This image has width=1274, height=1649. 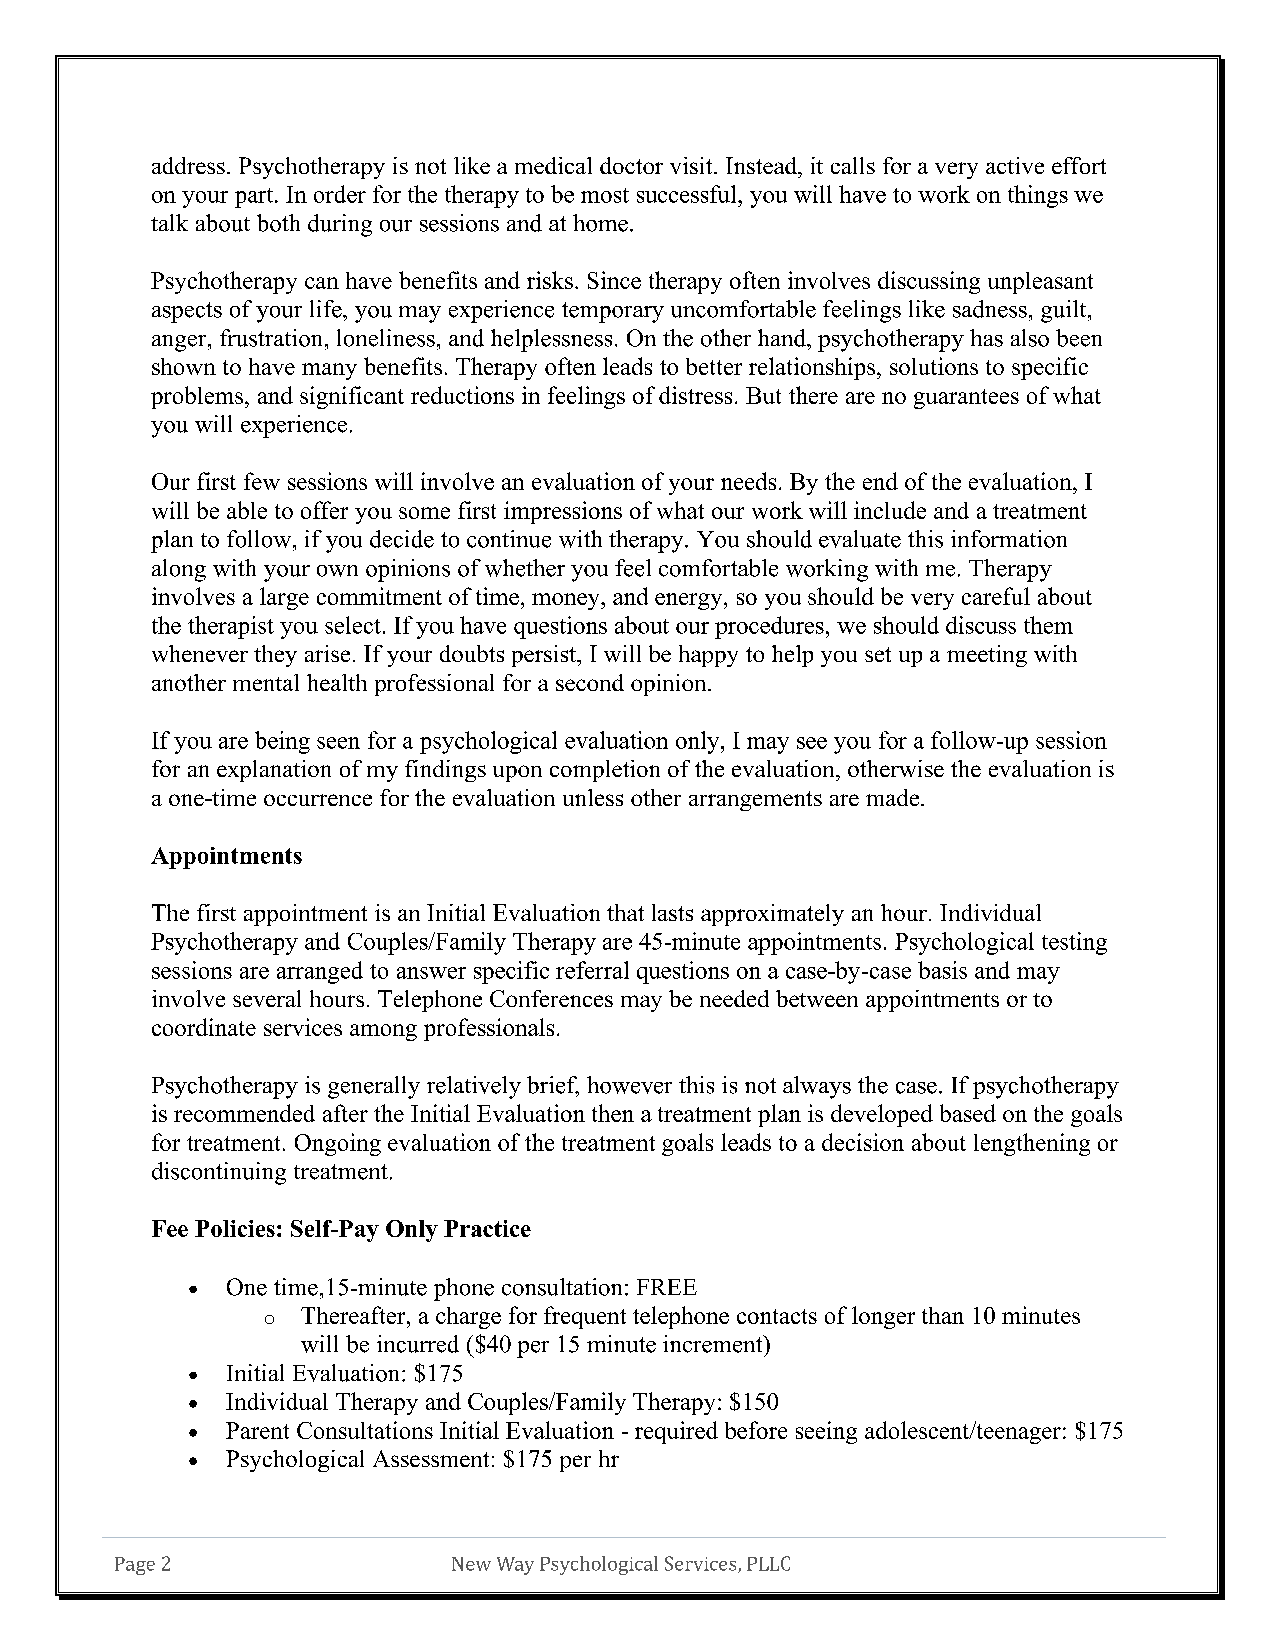 What do you see at coordinates (1038, 196) in the image?
I see `things` at bounding box center [1038, 196].
